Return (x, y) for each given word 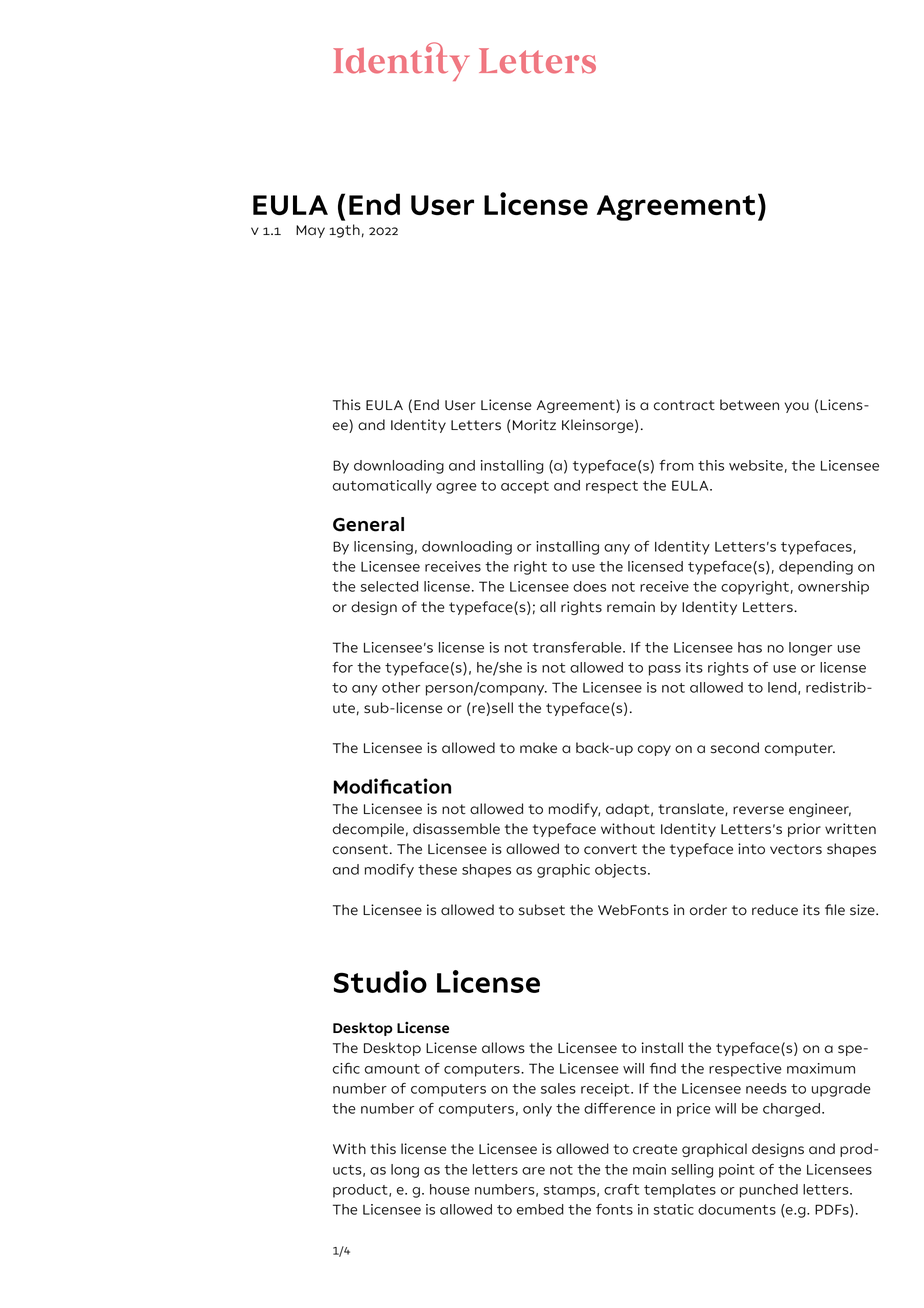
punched (769, 1191)
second (735, 748)
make (538, 748)
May (310, 231)
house (450, 1189)
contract (684, 405)
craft (621, 1189)
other (401, 687)
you (797, 407)
